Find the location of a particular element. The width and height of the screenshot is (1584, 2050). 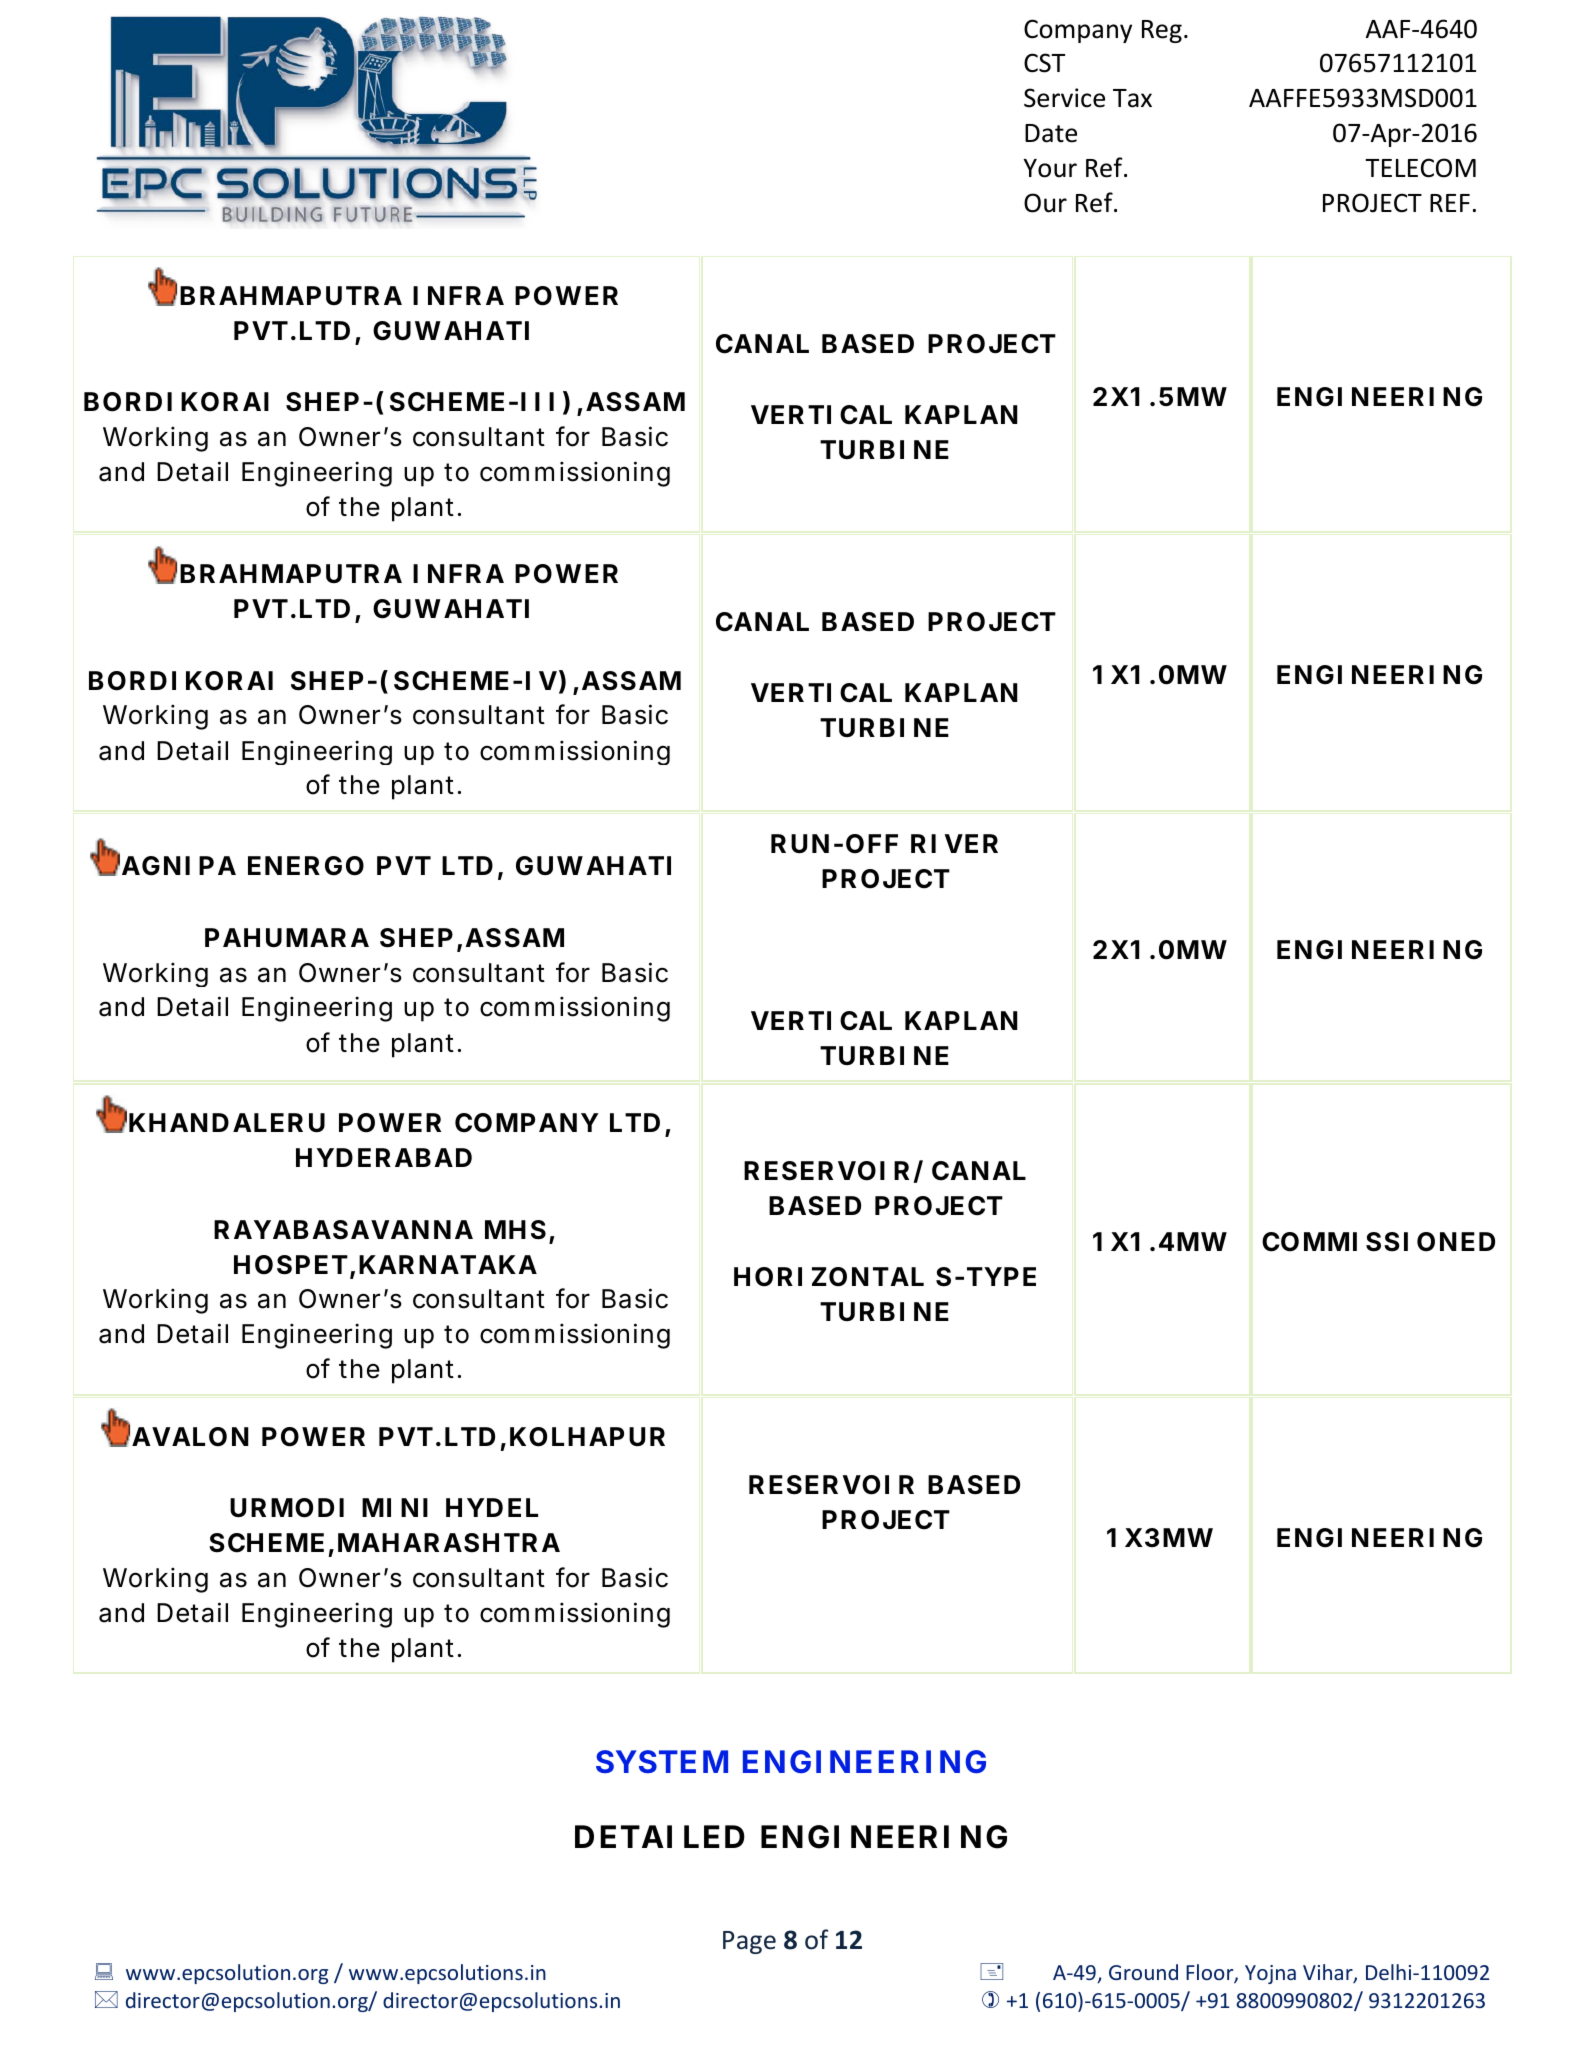

Page is located at coordinates (749, 1942).
